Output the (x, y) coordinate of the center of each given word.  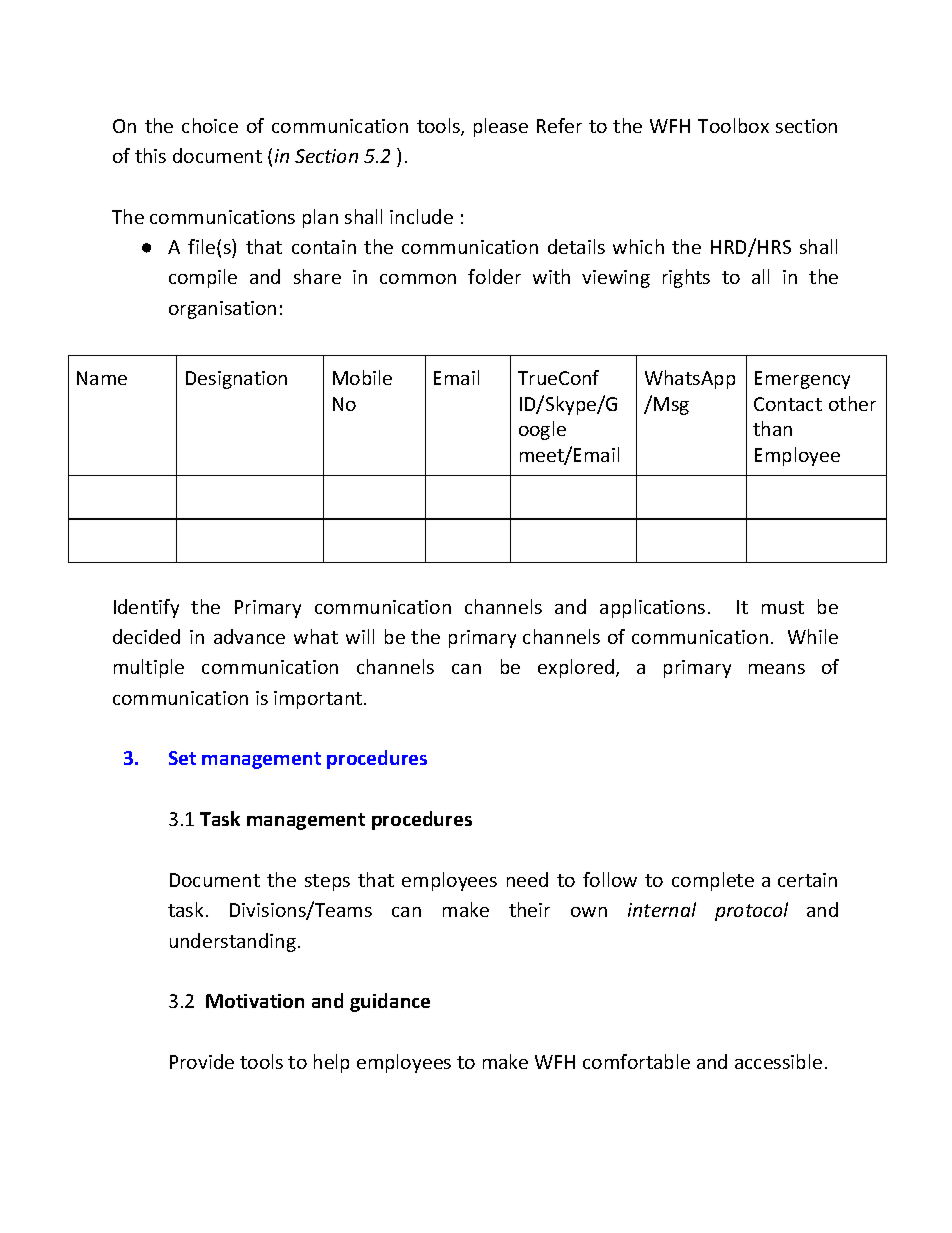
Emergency (802, 380)
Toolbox (733, 125)
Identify (146, 608)
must (783, 607)
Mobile (362, 377)
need (527, 879)
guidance (390, 1002)
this (150, 155)
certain (807, 880)
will (360, 636)
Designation (236, 380)
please (501, 127)
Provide (202, 1061)
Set (182, 758)
